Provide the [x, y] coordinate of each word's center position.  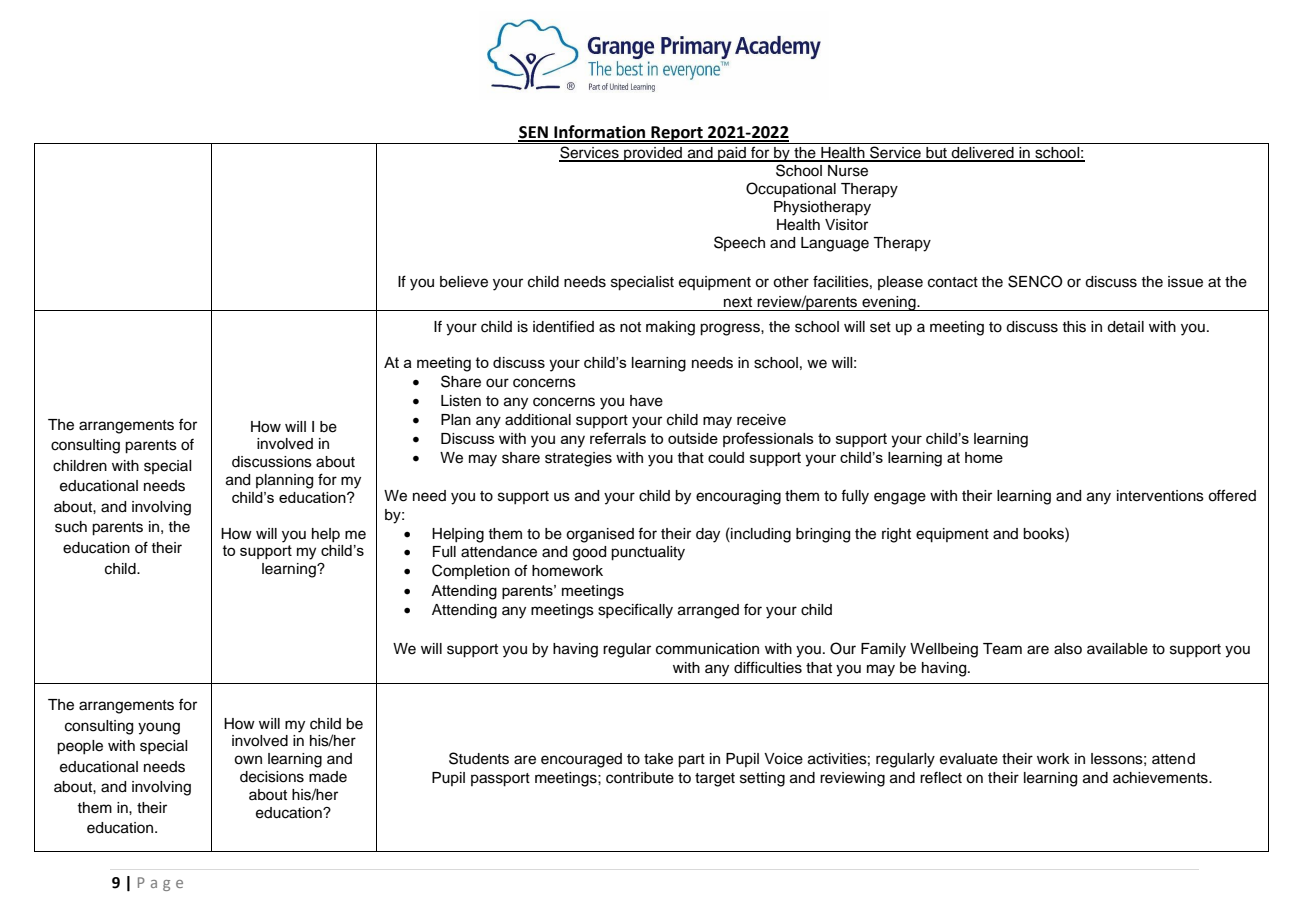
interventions [1160, 496]
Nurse [848, 171]
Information [600, 133]
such [71, 527]
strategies [578, 459]
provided [653, 154]
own [248, 760]
